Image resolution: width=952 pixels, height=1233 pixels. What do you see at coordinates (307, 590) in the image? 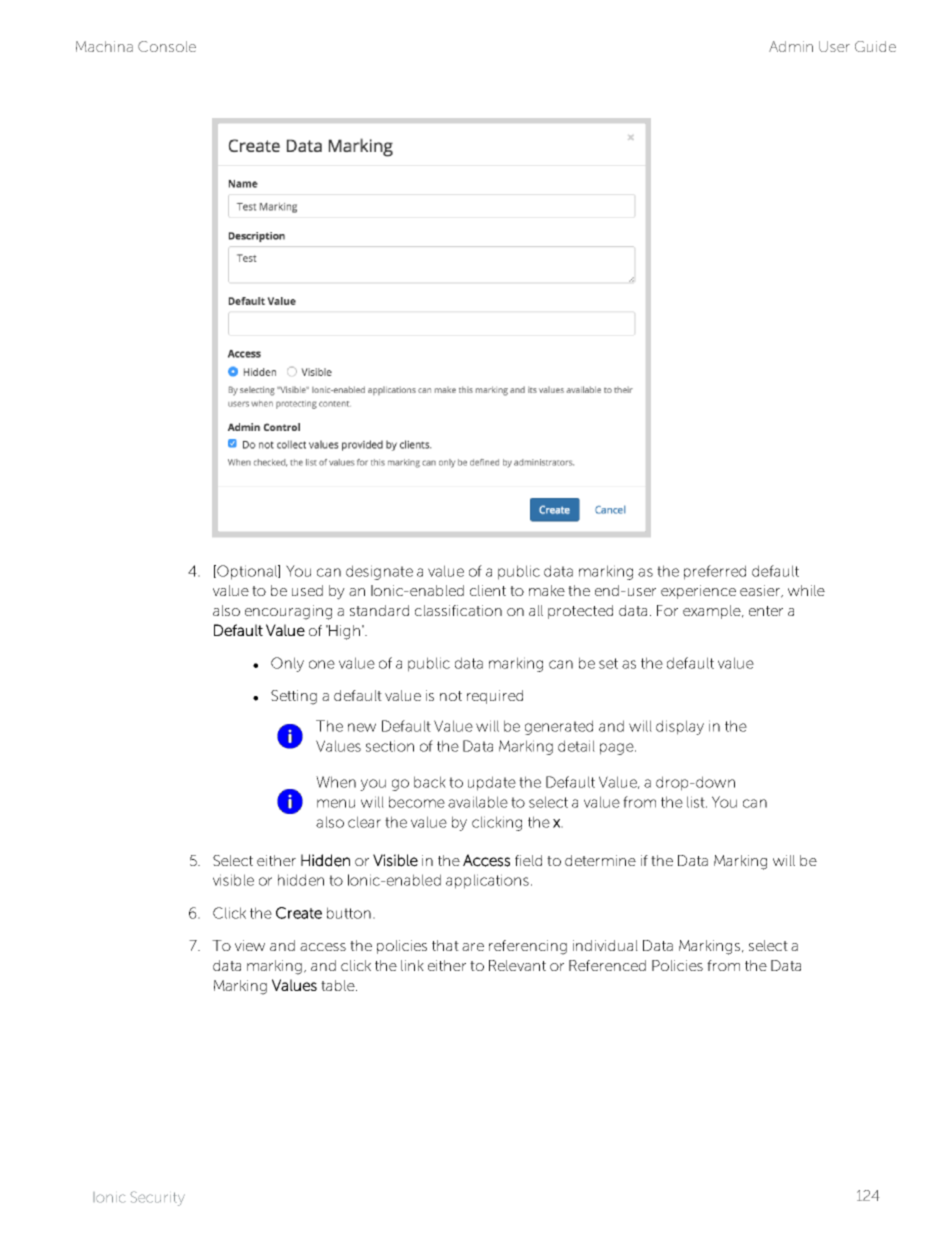
I see `used` at bounding box center [307, 590].
